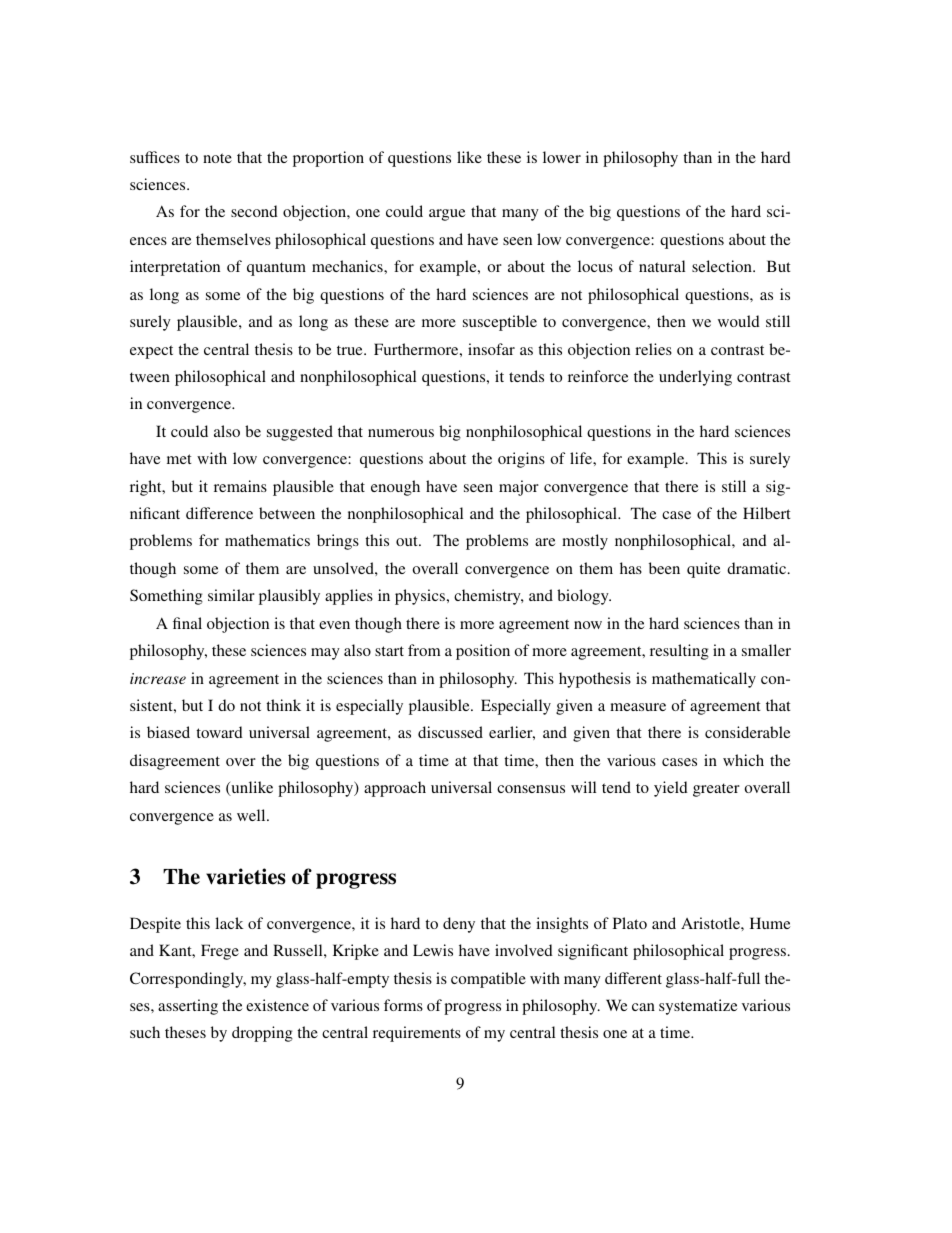 This document has height=1233, width=952. I want to click on relies, so click(653, 349).
